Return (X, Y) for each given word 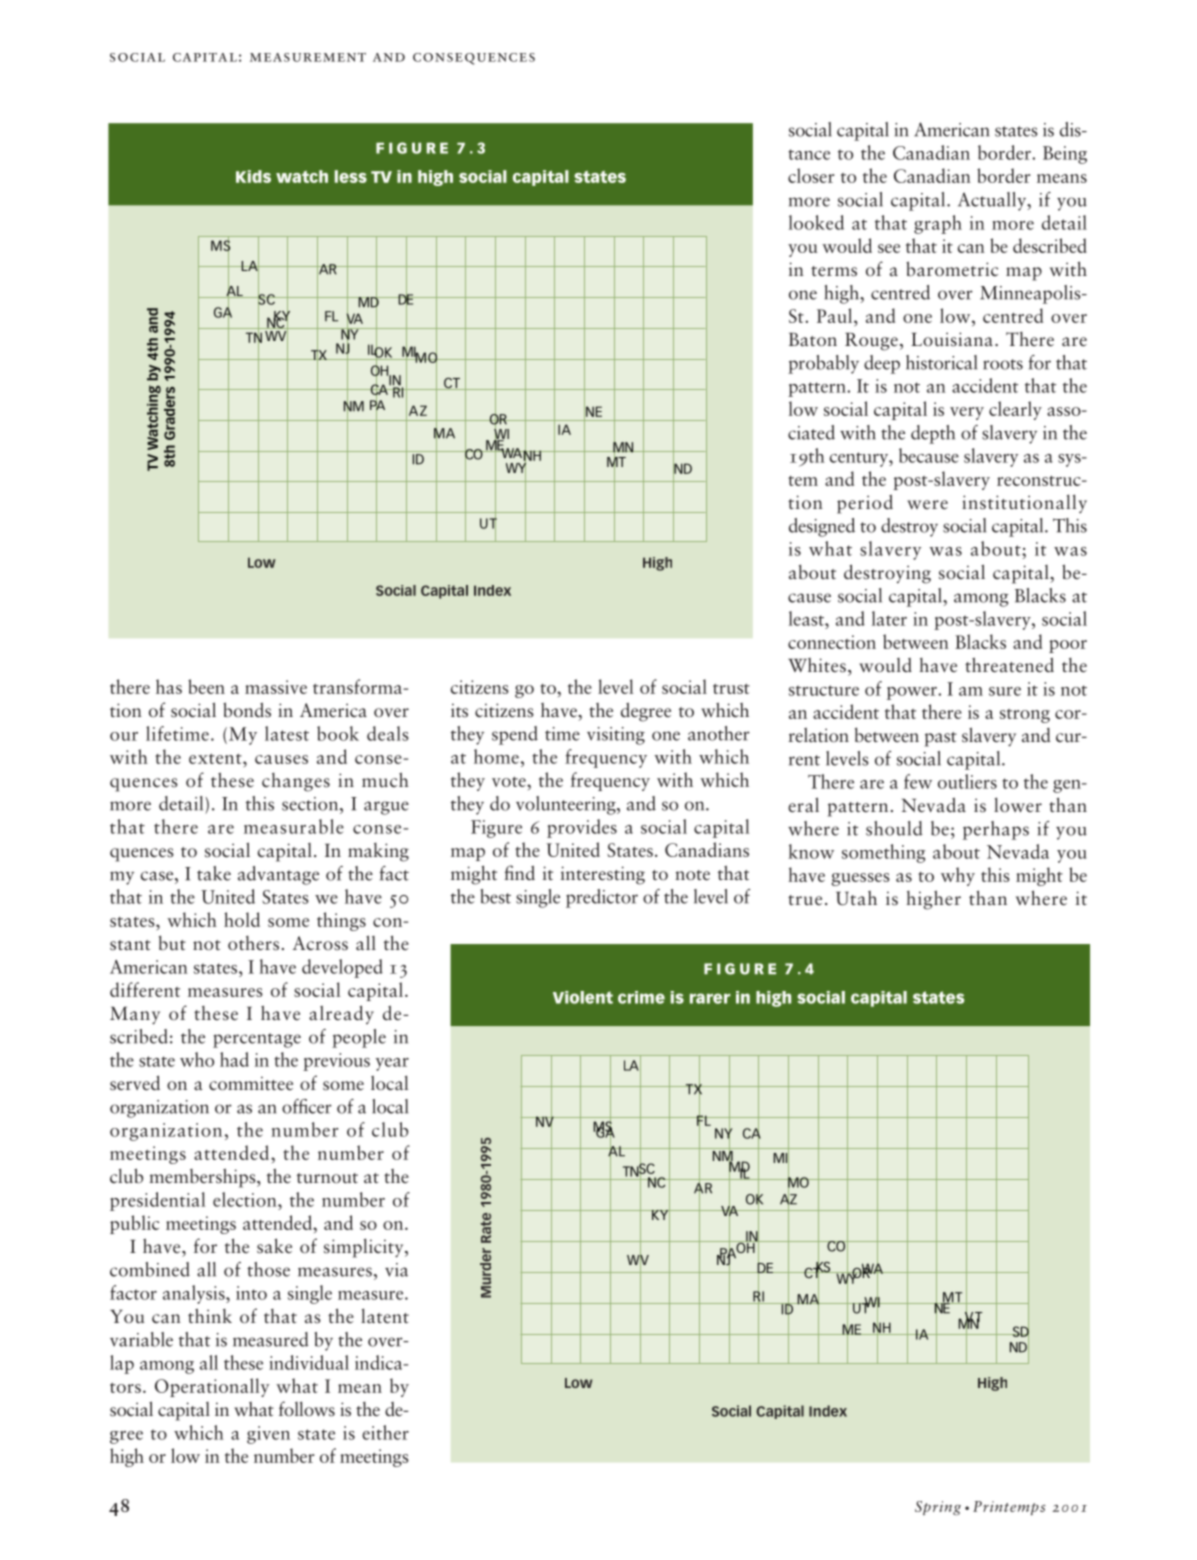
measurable (294, 826)
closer (811, 175)
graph (938, 224)
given (268, 1435)
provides (582, 828)
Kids (253, 176)
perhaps (996, 830)
